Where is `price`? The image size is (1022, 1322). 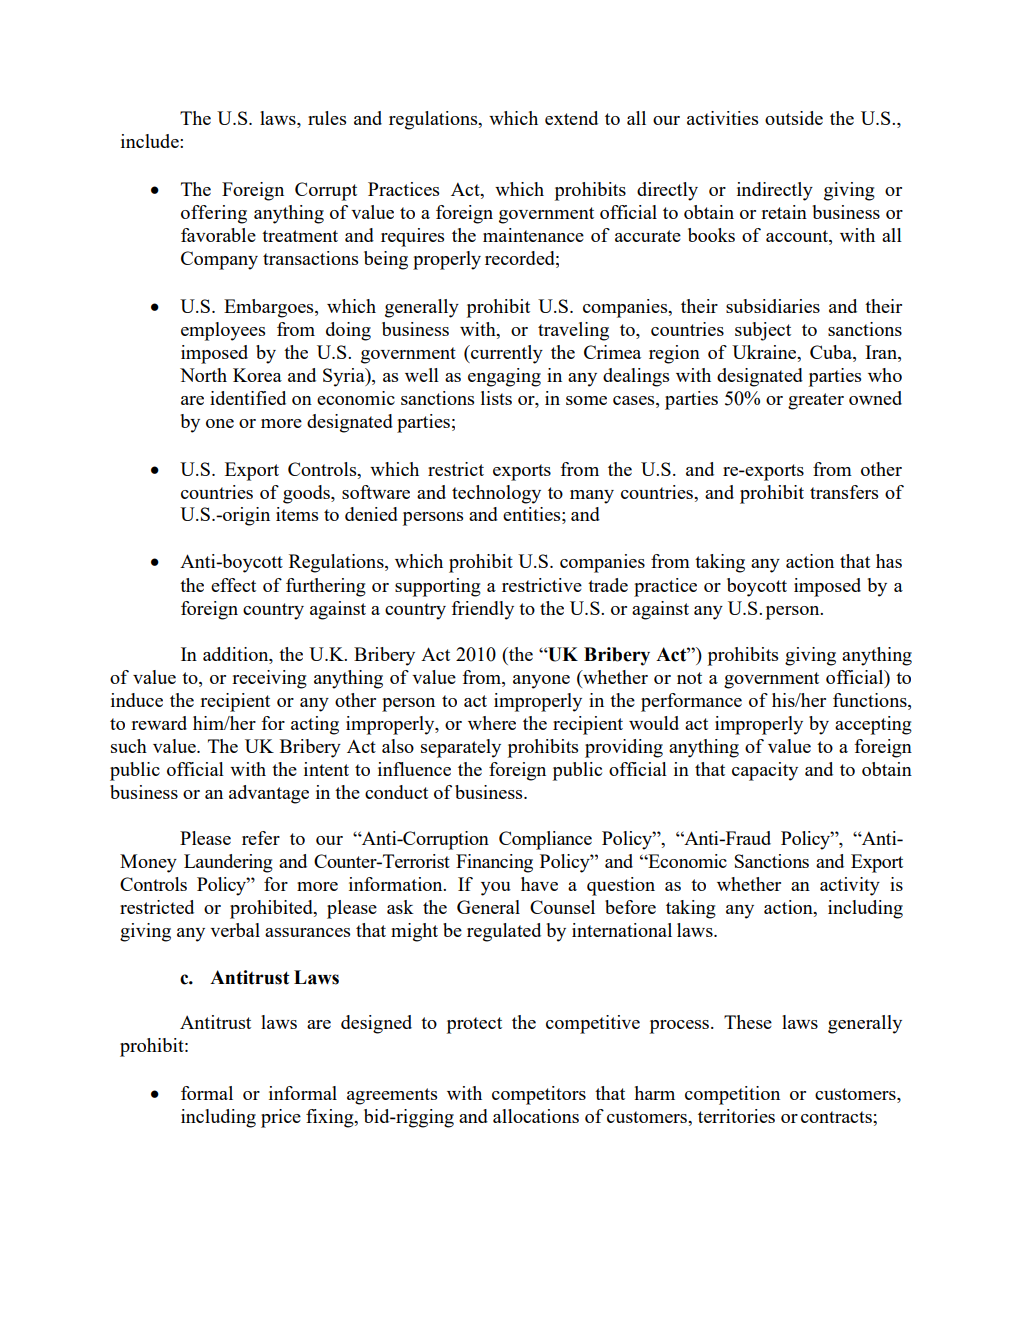
price is located at coordinates (281, 1118).
